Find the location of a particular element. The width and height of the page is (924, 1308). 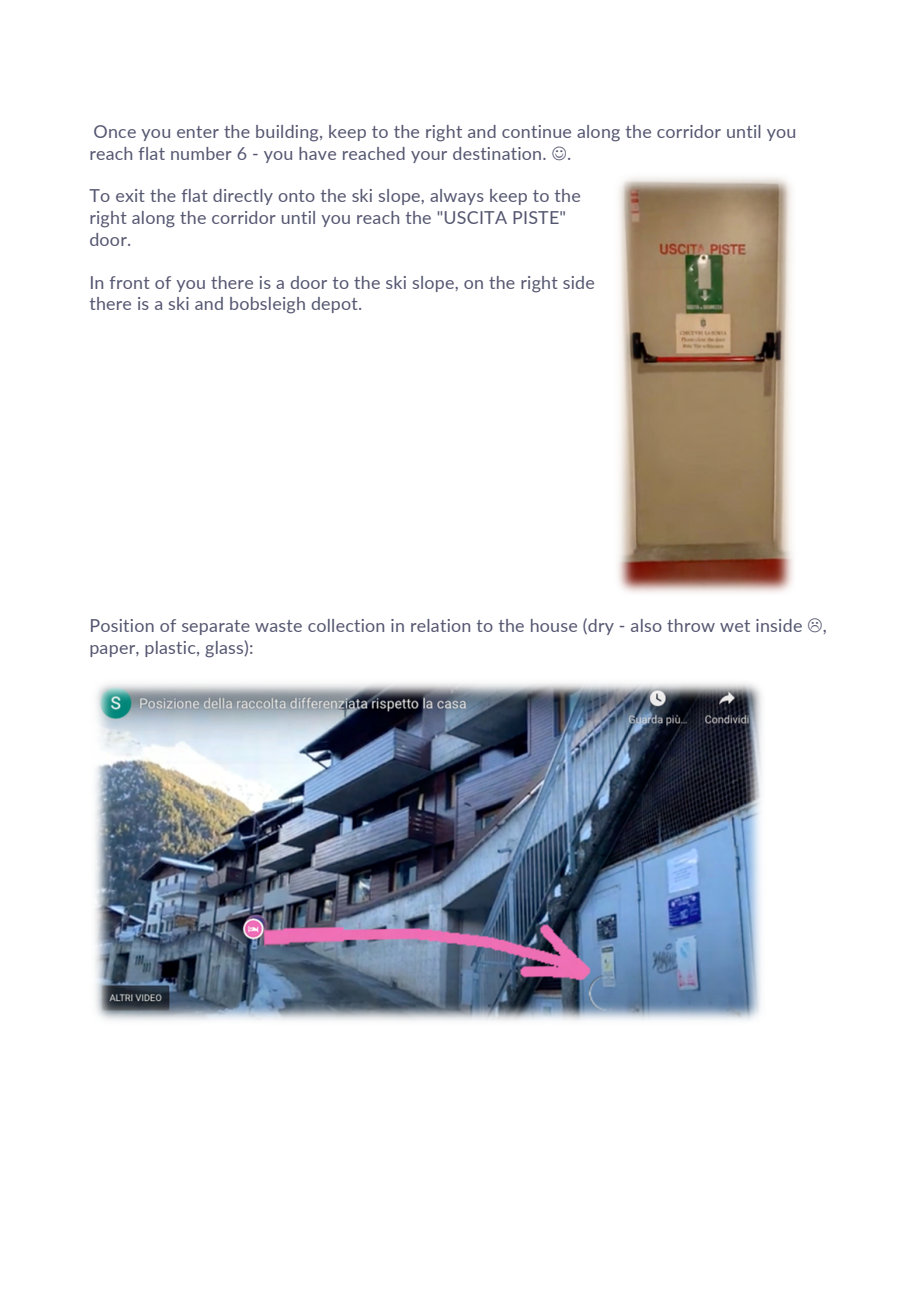

depot is located at coordinates (335, 305).
